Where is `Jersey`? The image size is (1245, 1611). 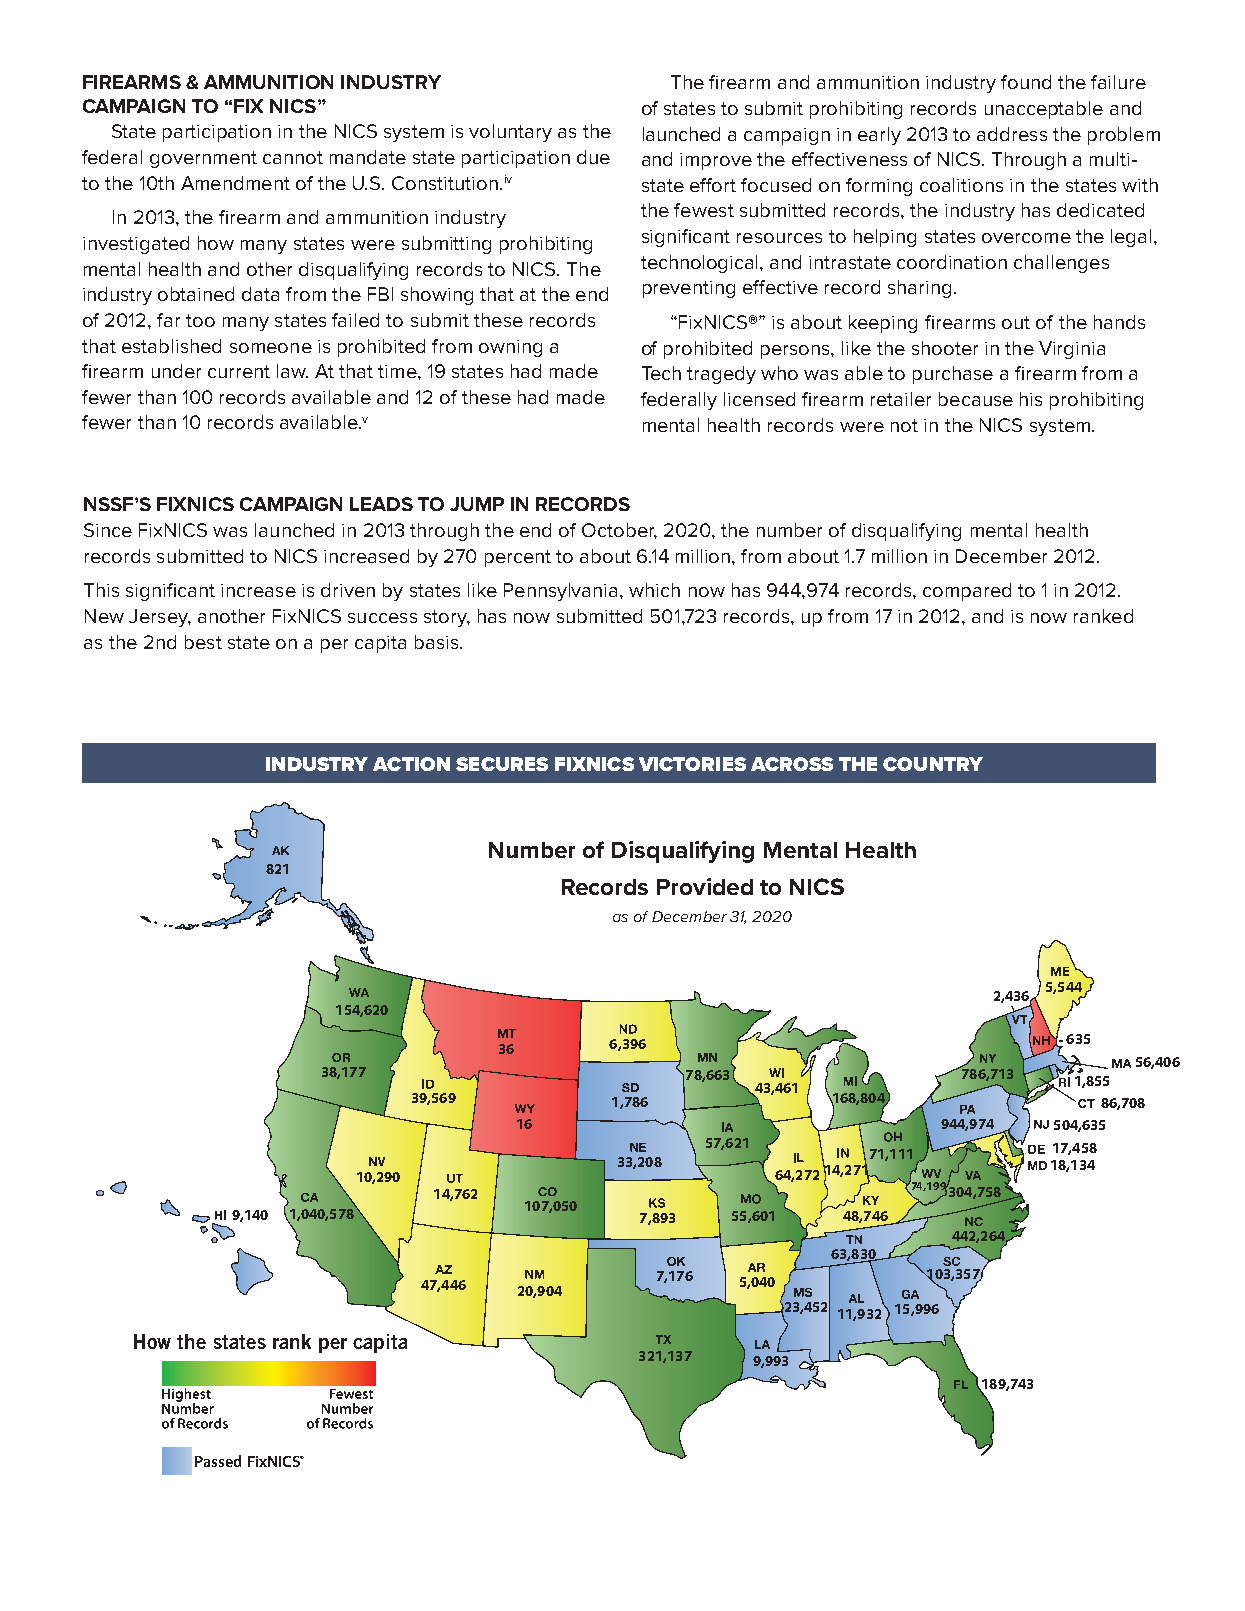 Jersey is located at coordinates (160, 618).
